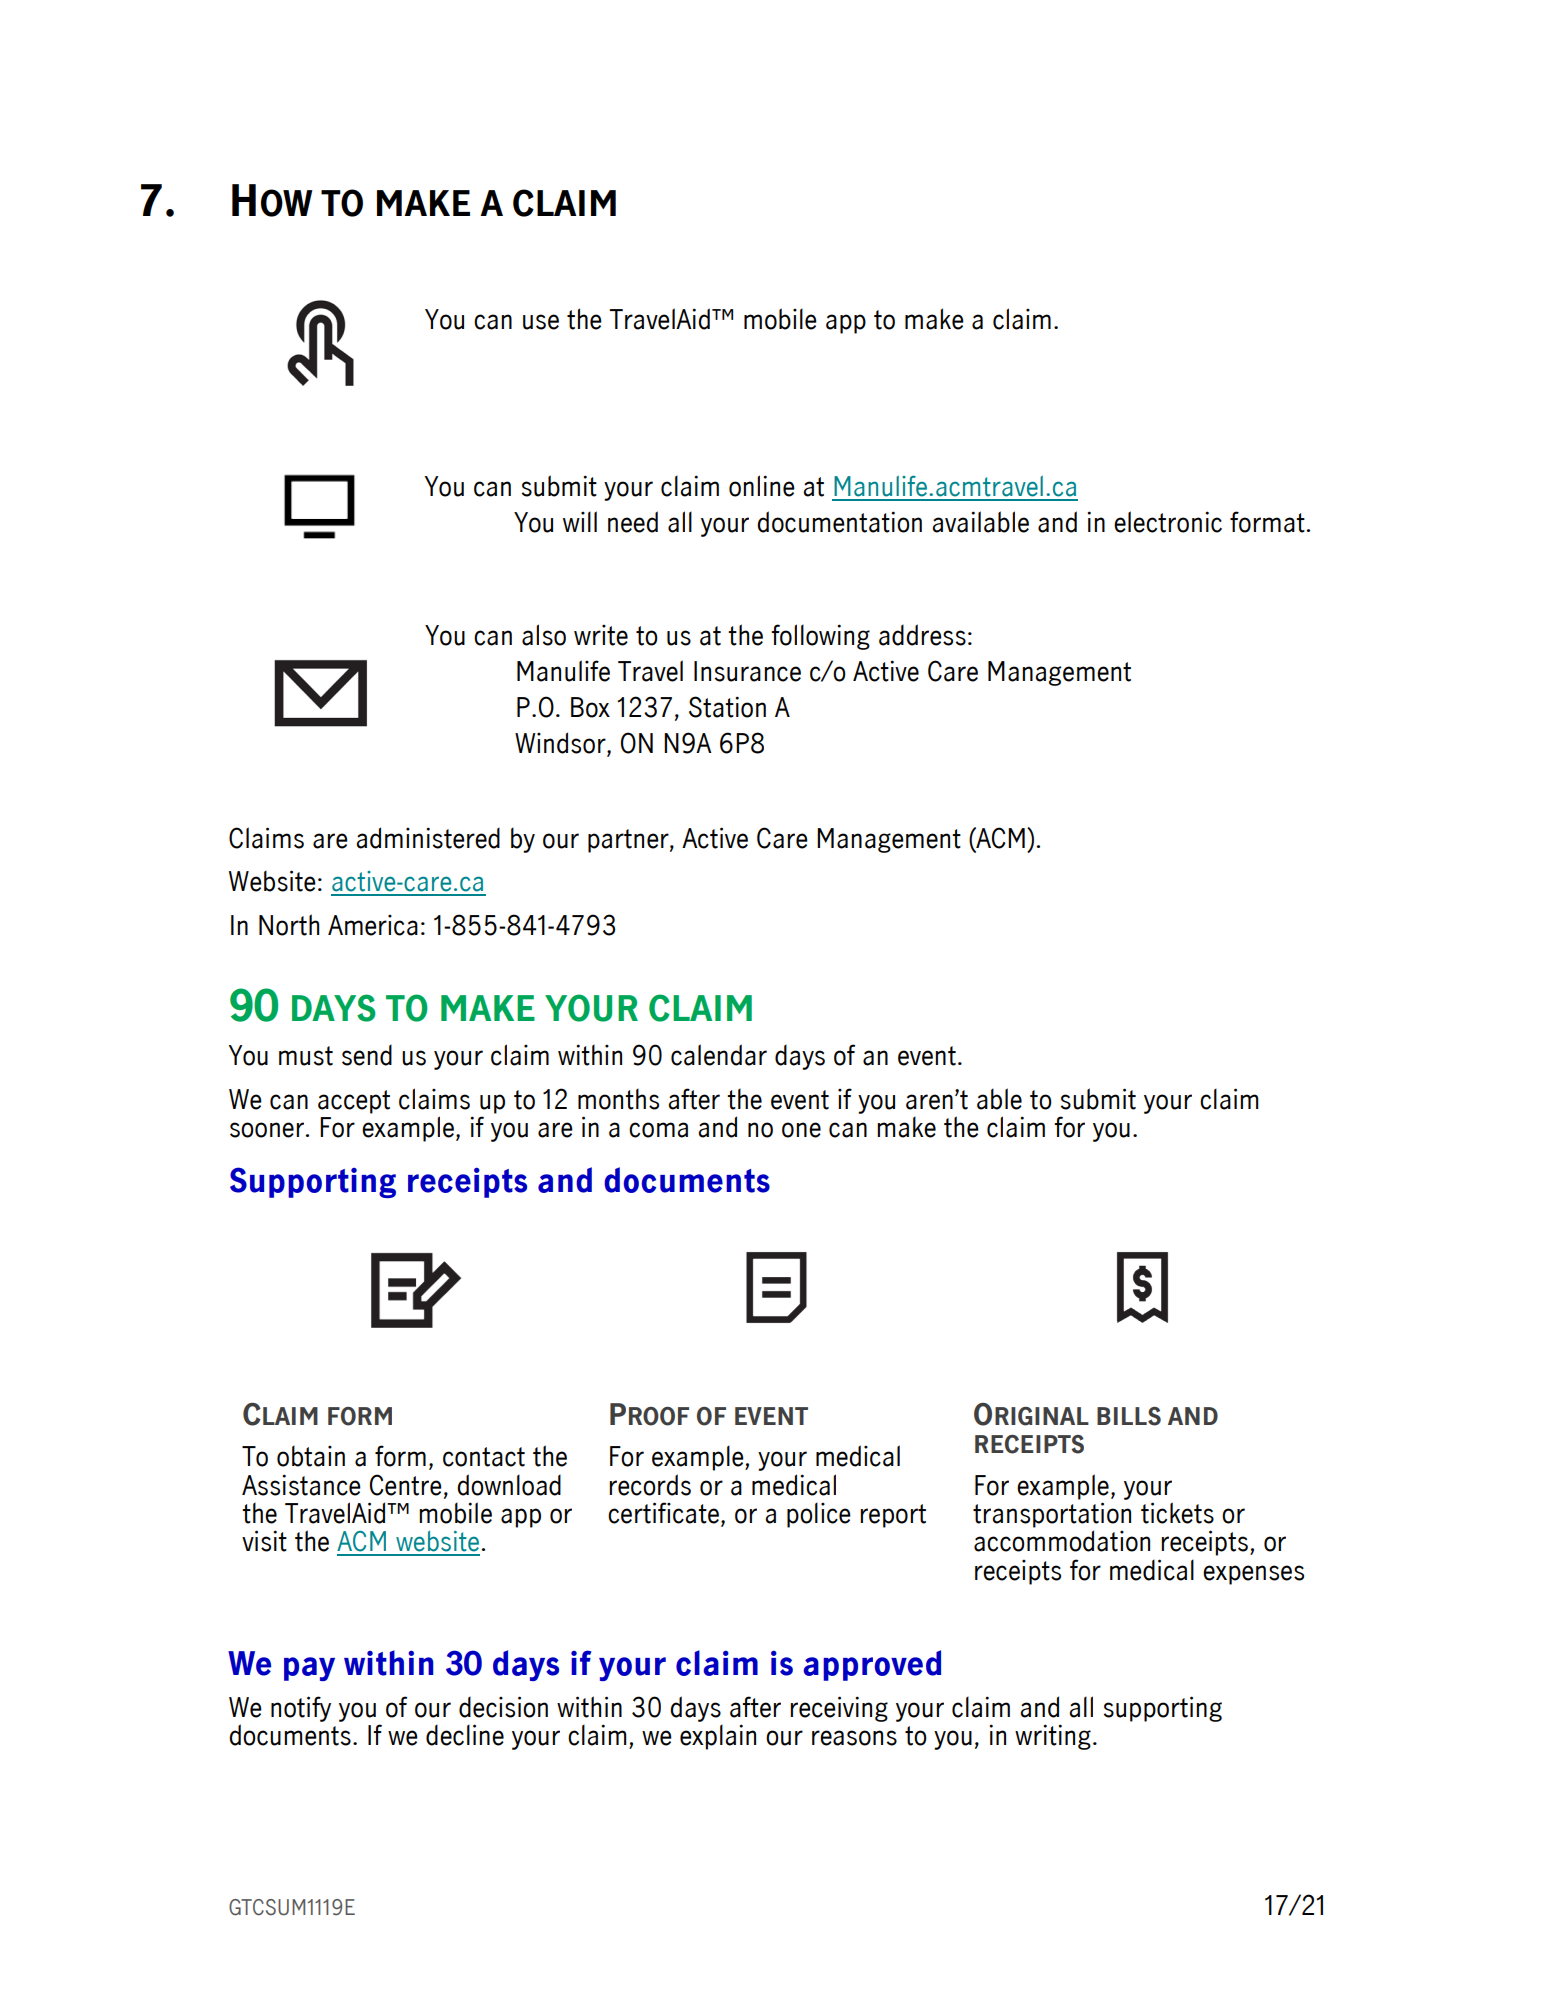 The width and height of the page is (1555, 2012). Describe the element at coordinates (650, 1485) in the page. I see `records` at that location.
